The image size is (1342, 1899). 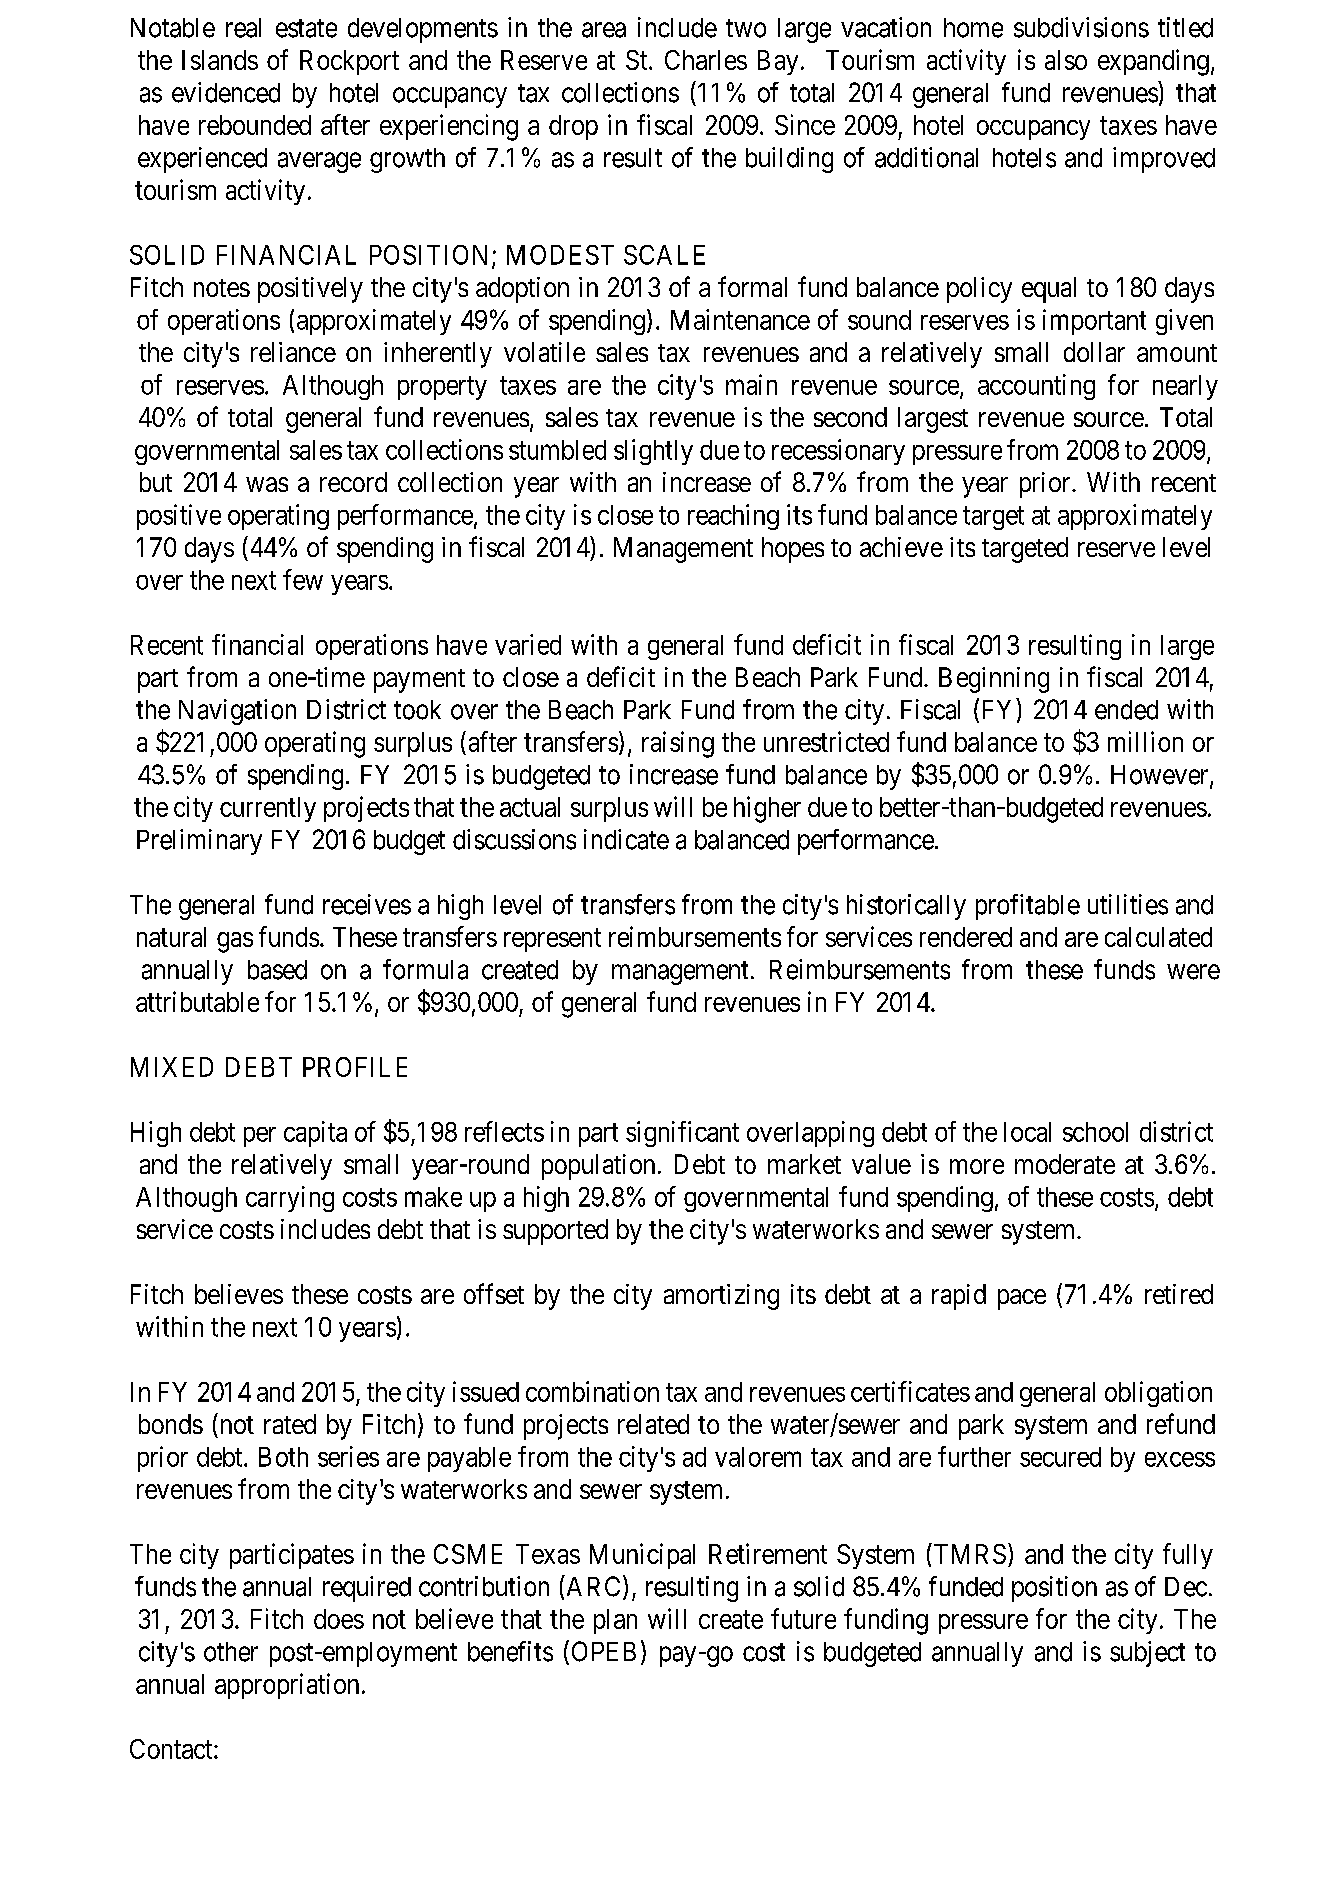 I want to click on significant, so click(x=682, y=1134).
